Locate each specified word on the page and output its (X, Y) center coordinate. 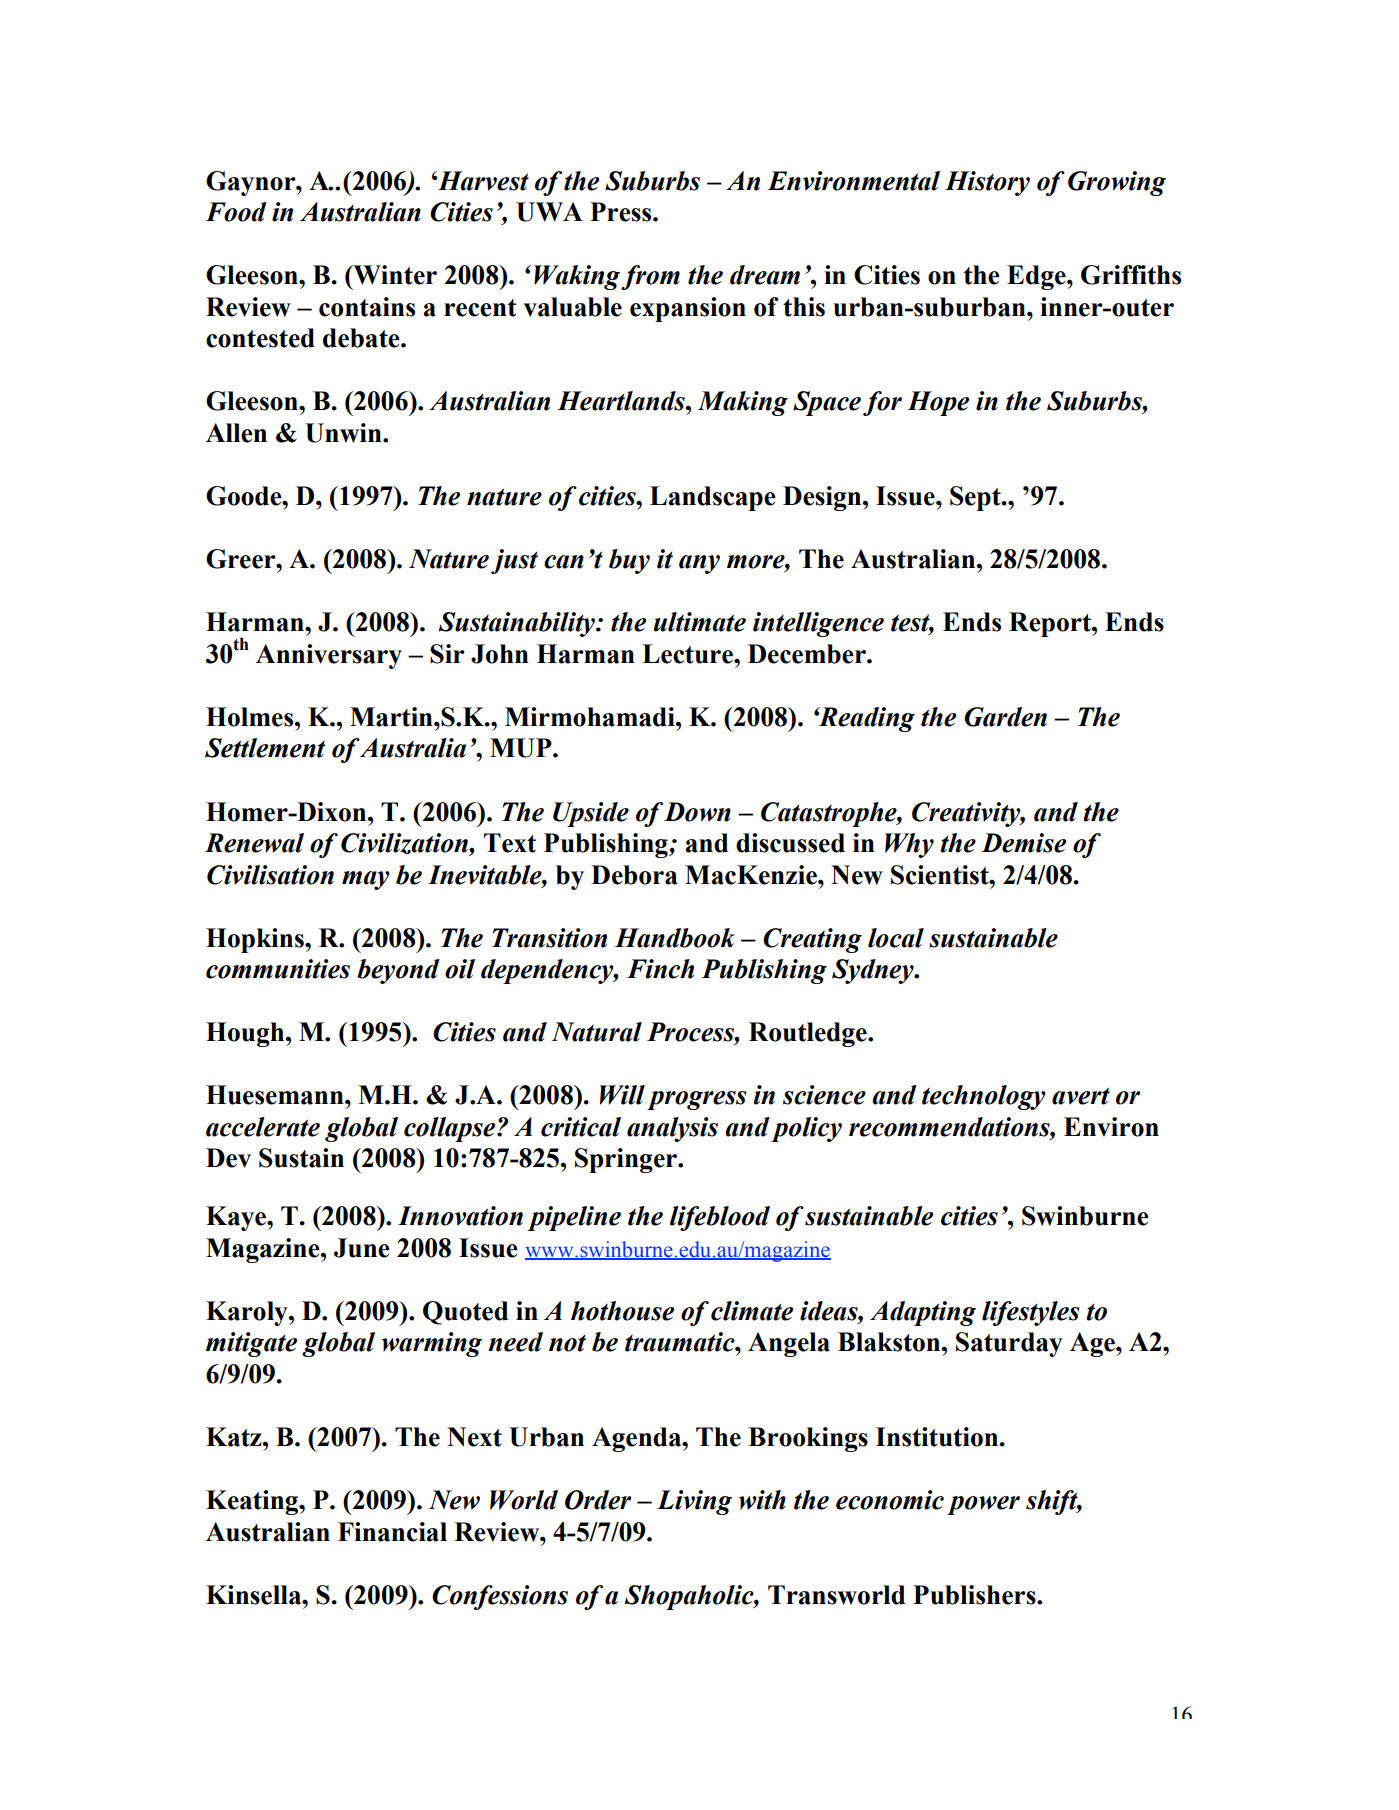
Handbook (675, 938)
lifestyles (1031, 1313)
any (699, 564)
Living (694, 1502)
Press (622, 212)
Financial (392, 1532)
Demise (1023, 843)
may (366, 880)
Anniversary (329, 656)
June (362, 1248)
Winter (394, 275)
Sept (976, 498)
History (987, 183)
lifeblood (720, 1218)
